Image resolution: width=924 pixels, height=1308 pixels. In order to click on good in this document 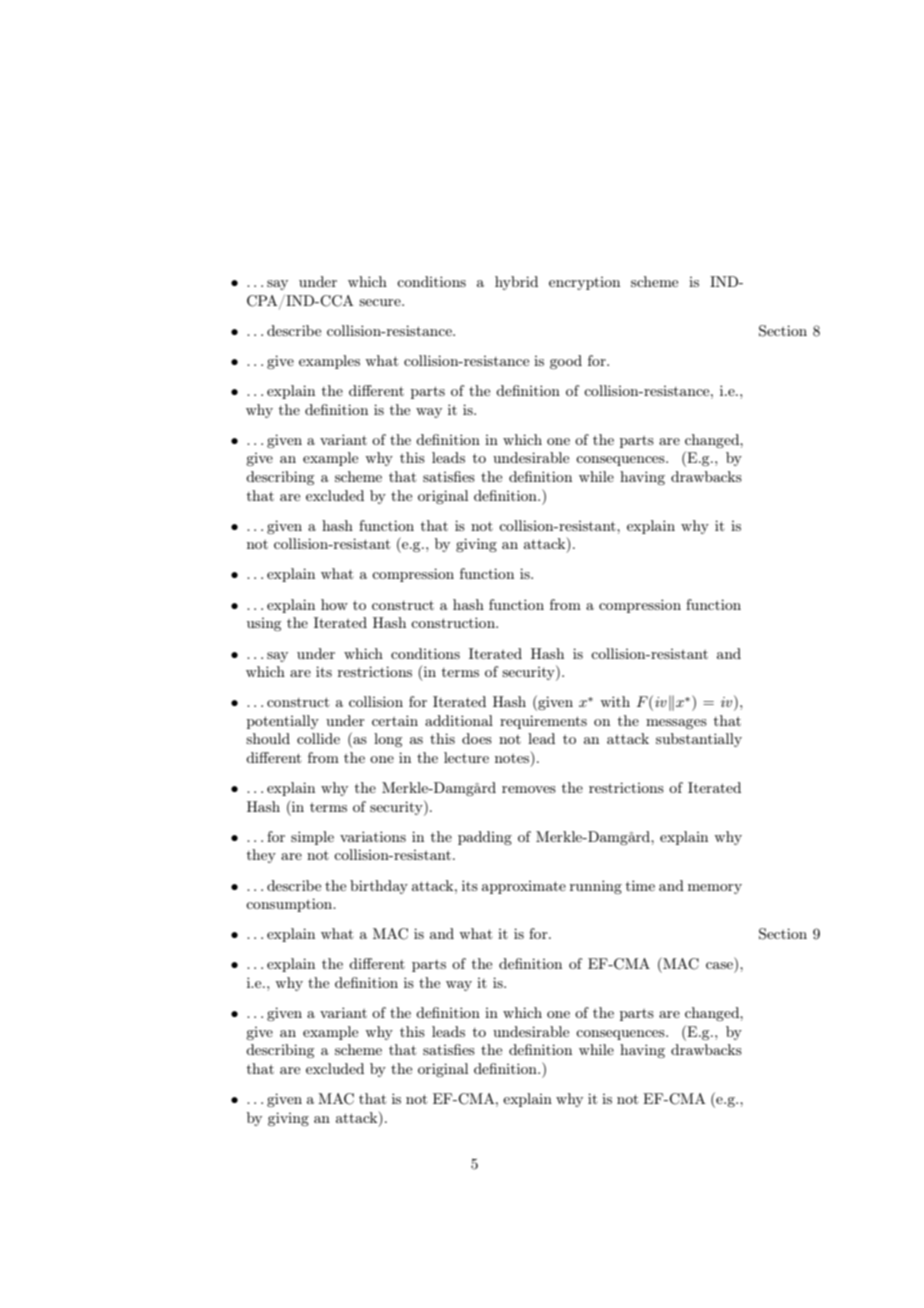, I will do `click(566, 362)`.
